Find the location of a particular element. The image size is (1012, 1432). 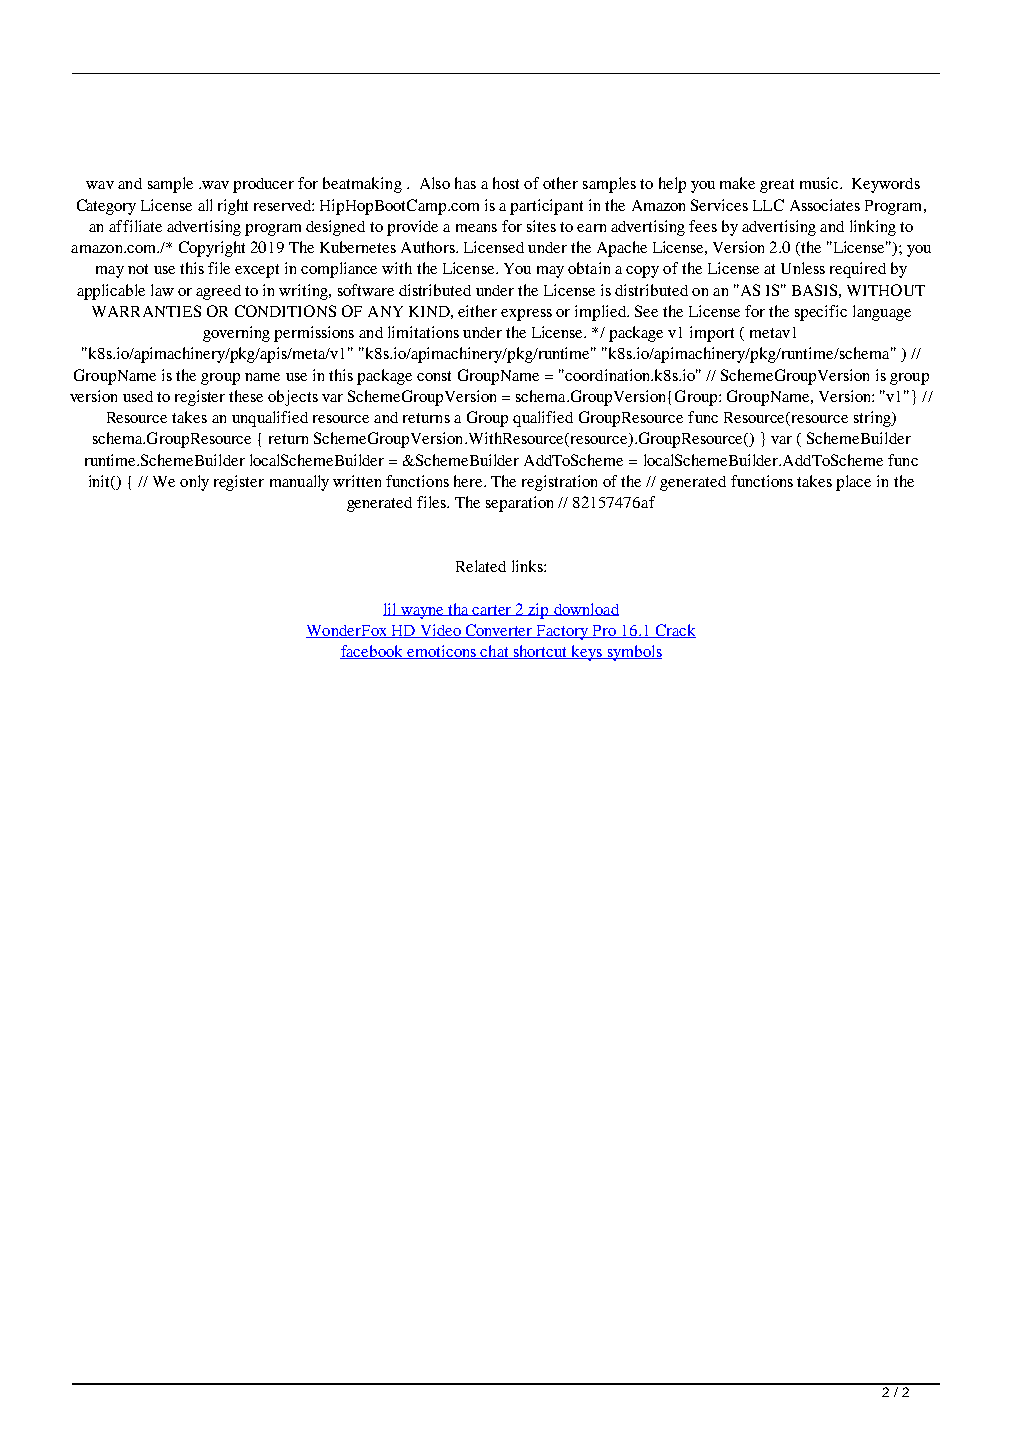

place is located at coordinates (853, 483).
